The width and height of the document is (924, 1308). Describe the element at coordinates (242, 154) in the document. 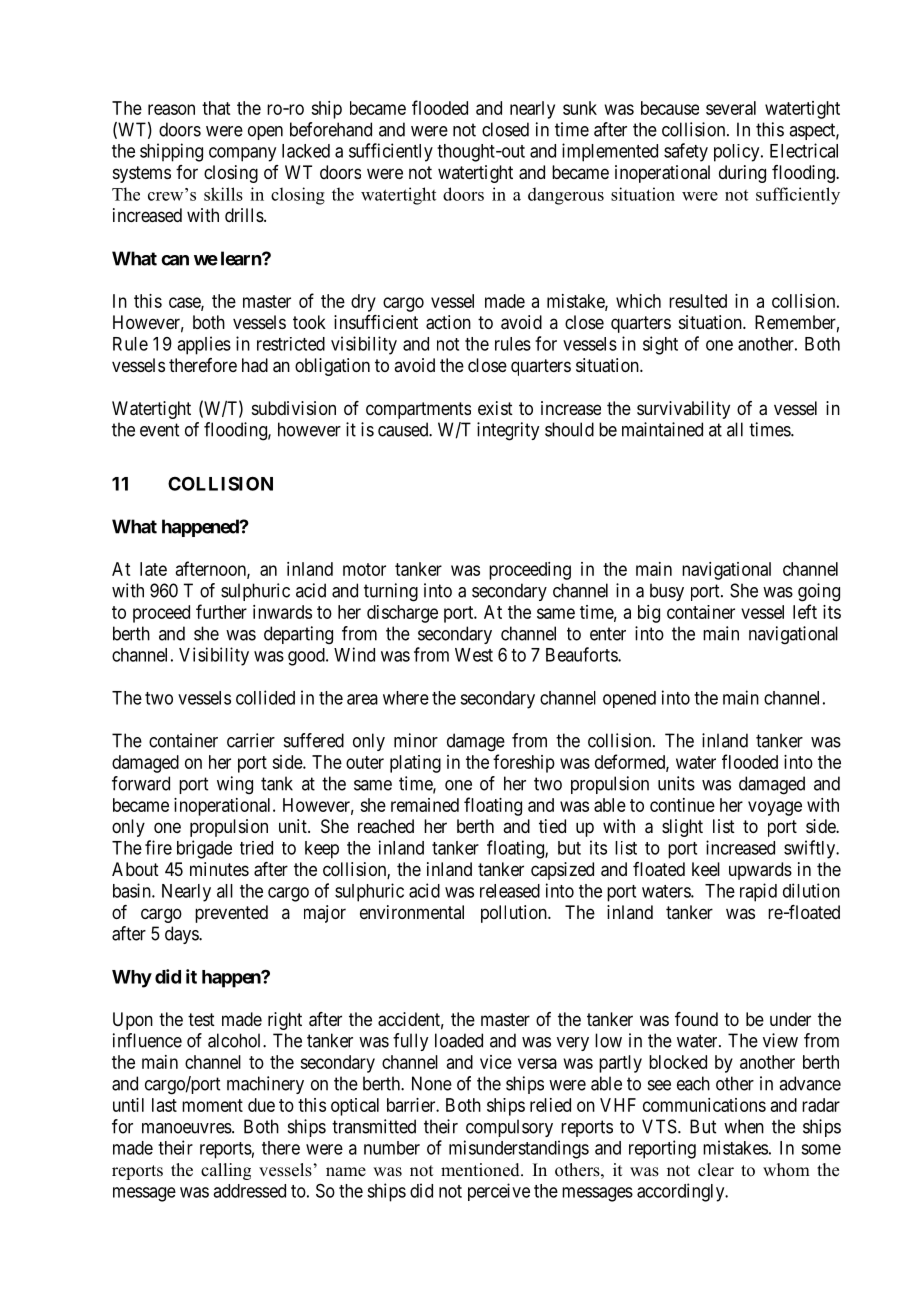

I see `company` at that location.
